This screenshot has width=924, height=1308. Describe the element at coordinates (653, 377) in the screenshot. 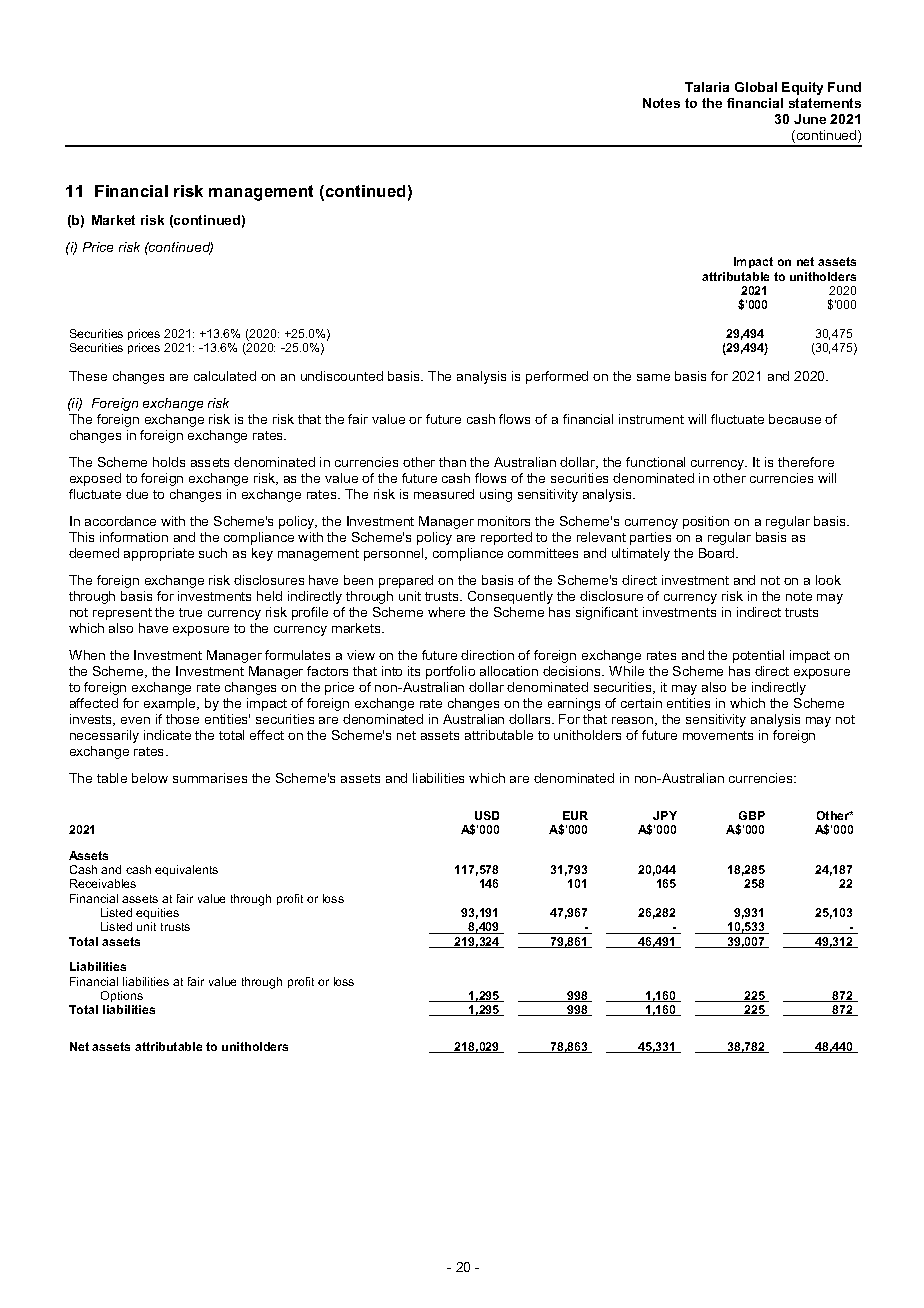

I see `same` at that location.
